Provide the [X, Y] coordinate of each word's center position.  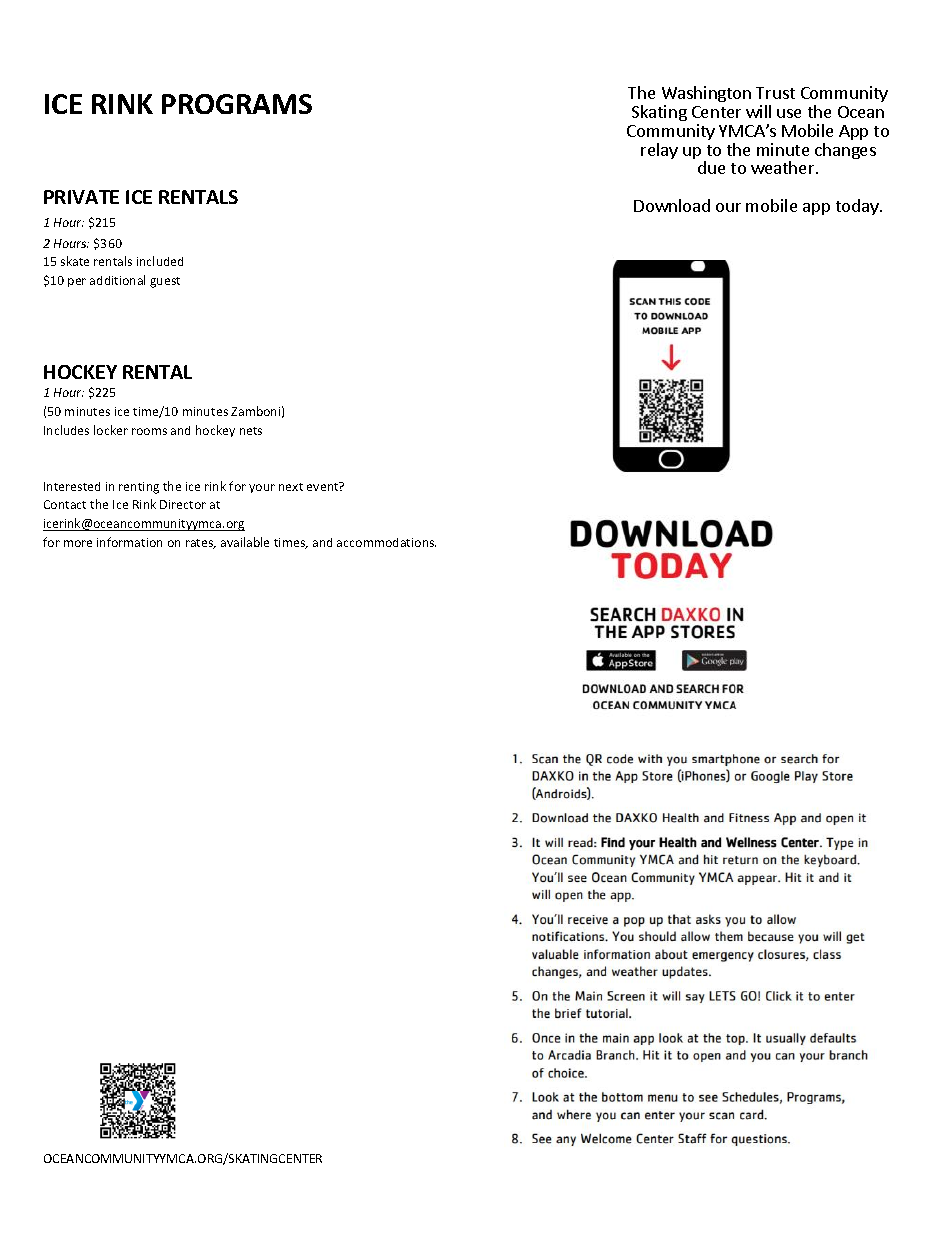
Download [672, 205]
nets [251, 431]
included [160, 261]
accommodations [386, 542]
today [858, 207]
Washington [706, 96]
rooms [149, 431]
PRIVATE [81, 197]
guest [165, 282]
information [129, 542]
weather [784, 167]
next [291, 487]
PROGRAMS [237, 104]
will [758, 111]
